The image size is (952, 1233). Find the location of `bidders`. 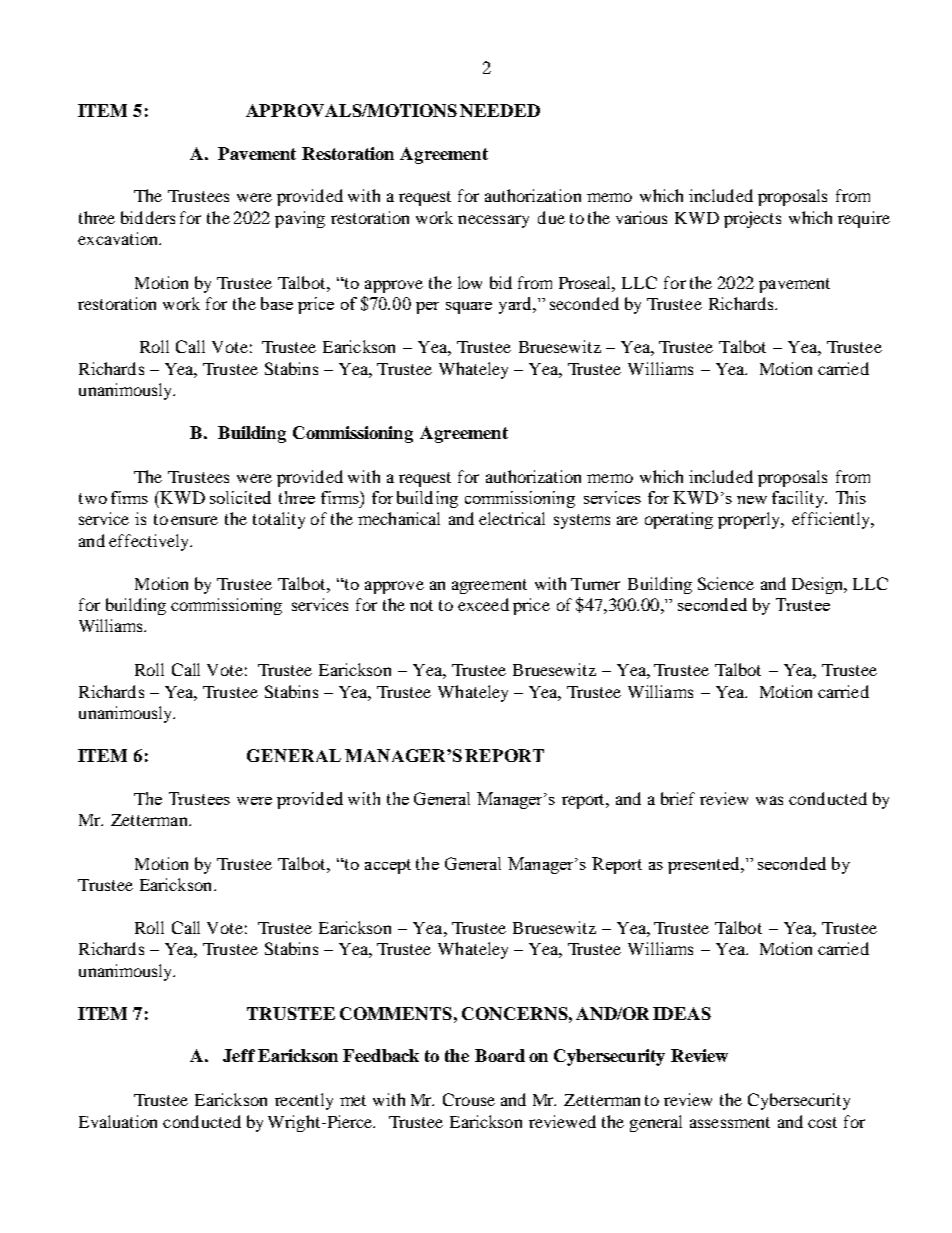

bidders is located at coordinates (148, 217).
